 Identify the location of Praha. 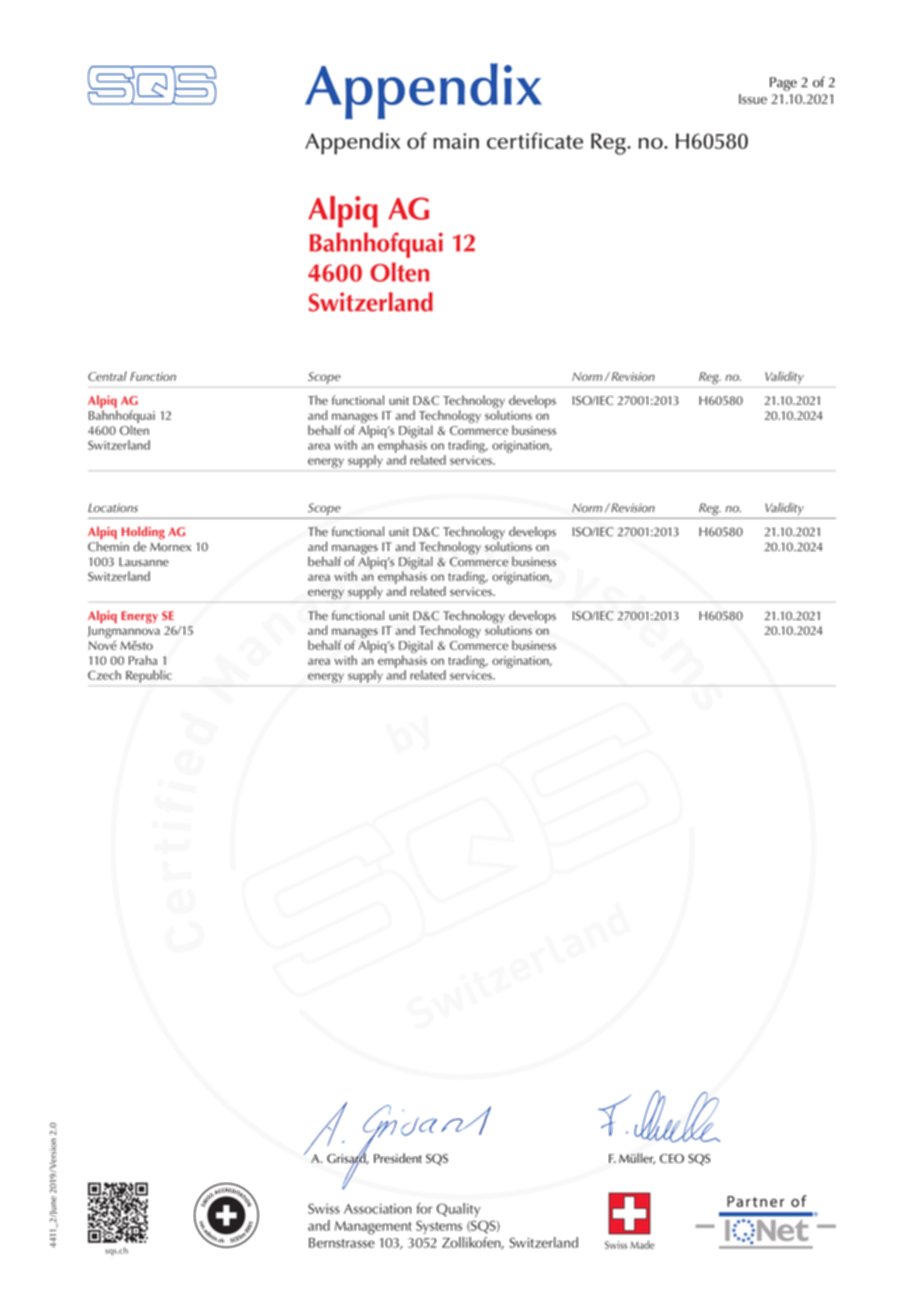
(143, 660).
